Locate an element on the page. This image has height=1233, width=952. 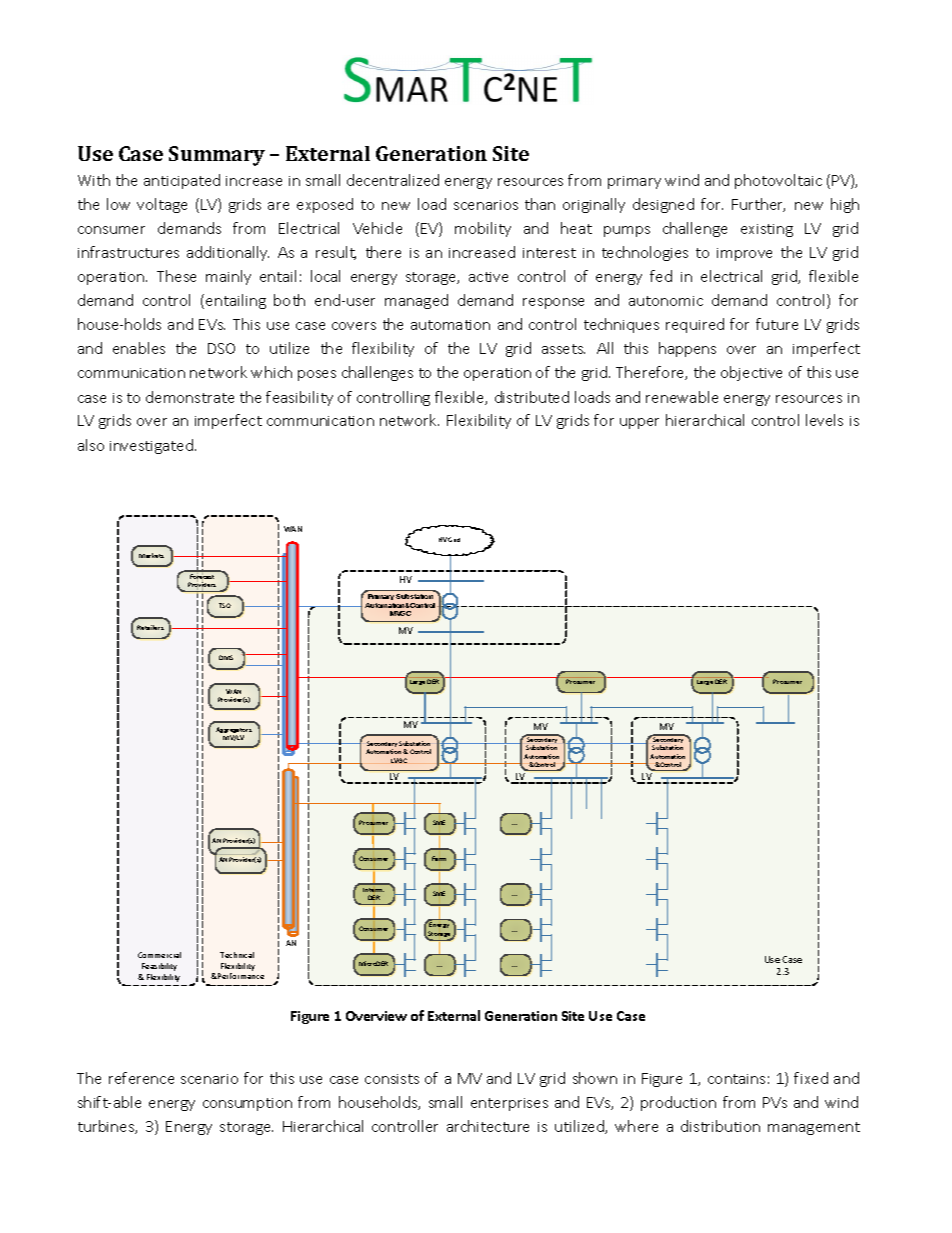
DMS is located at coordinates (226, 657).
